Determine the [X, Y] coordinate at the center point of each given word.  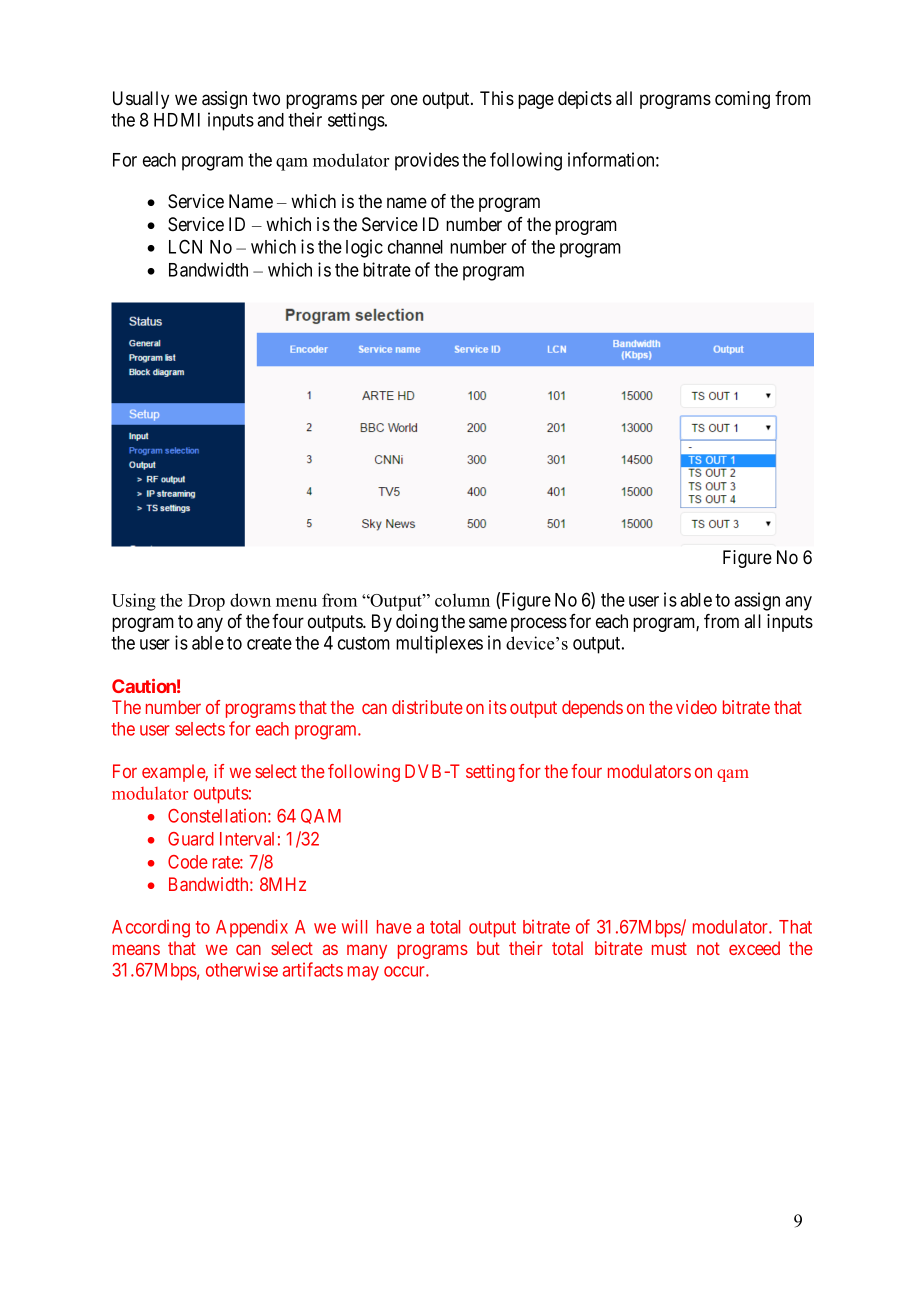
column [462, 600]
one [404, 99]
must [669, 948]
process [539, 624]
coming [742, 100]
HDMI [177, 120]
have [394, 927]
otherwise [242, 969]
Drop [206, 602]
